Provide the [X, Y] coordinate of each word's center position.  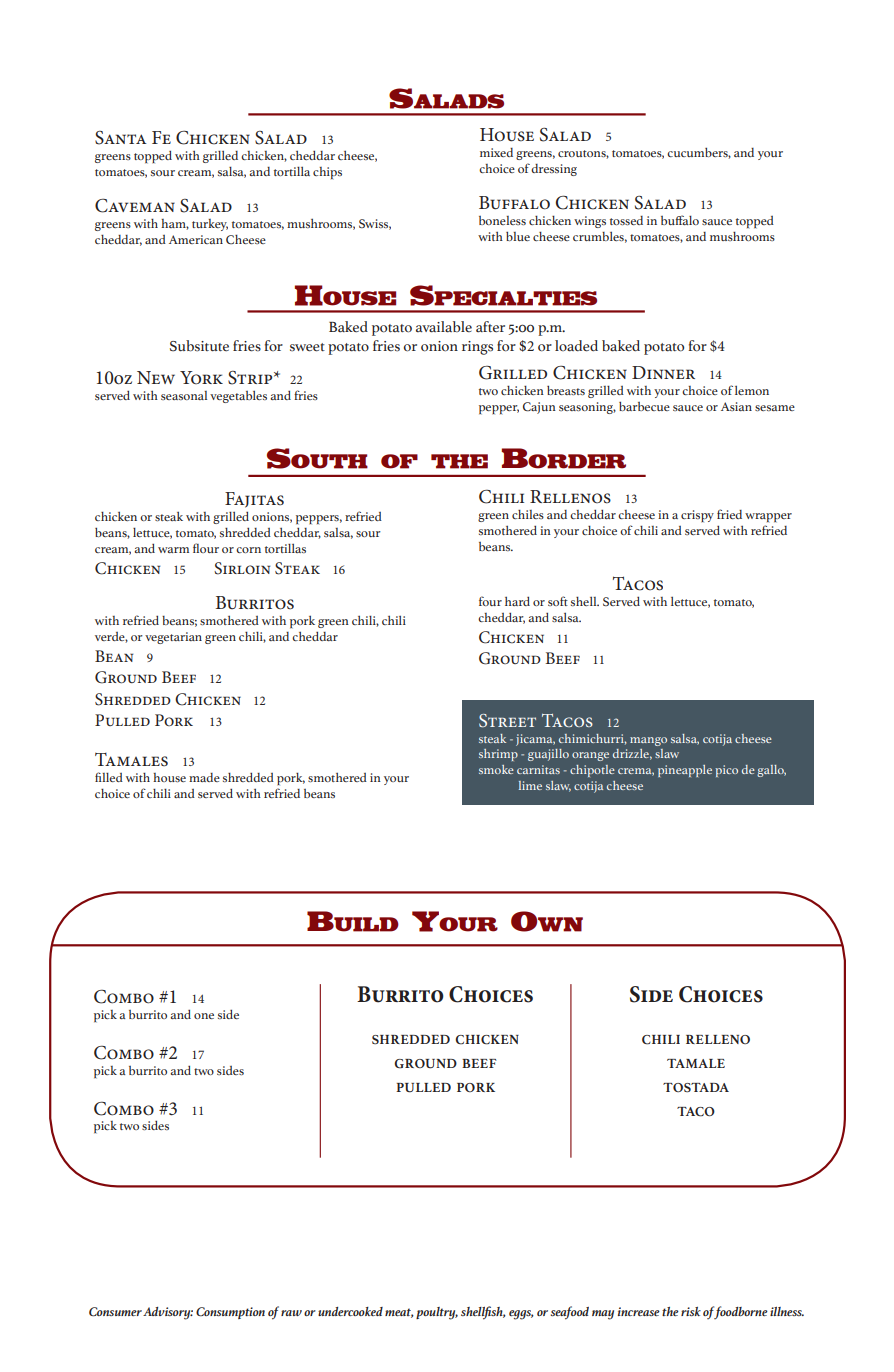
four [490, 601]
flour [206, 548]
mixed [496, 152]
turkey [210, 225]
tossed [626, 220]
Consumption [230, 1313]
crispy [697, 516]
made [204, 777]
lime [530, 785]
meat [399, 1313]
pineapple [685, 771]
